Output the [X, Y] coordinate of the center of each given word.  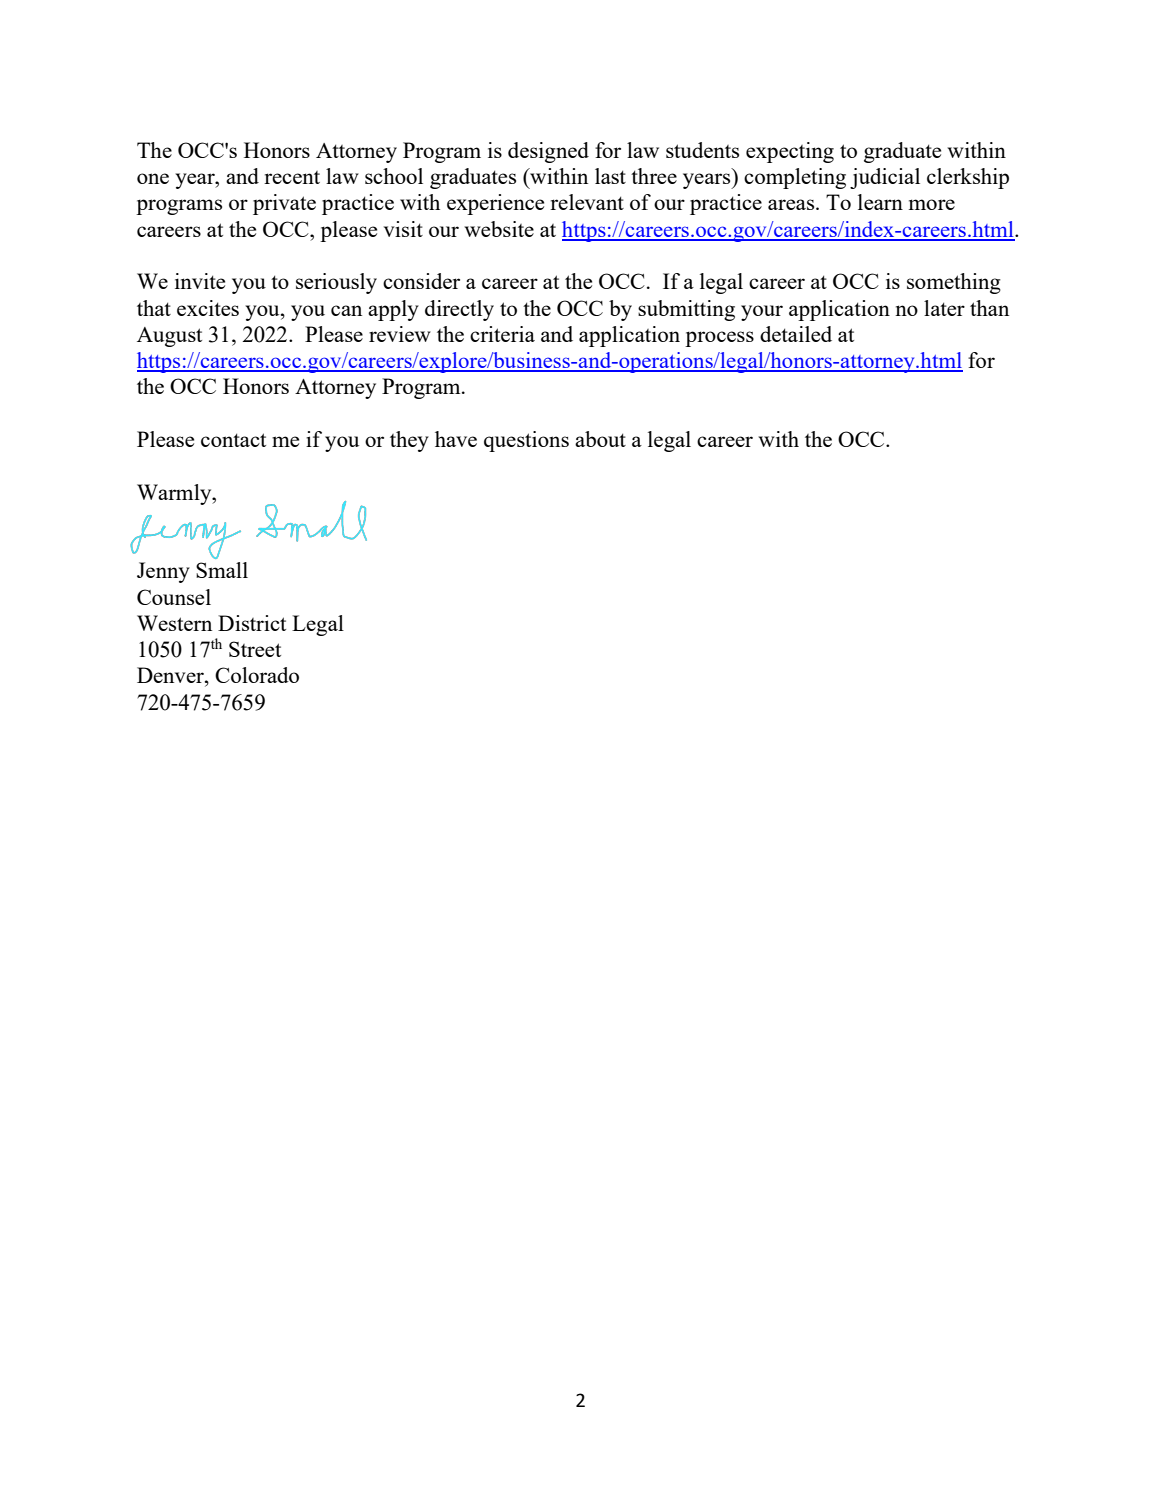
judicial [885, 178]
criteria [502, 334]
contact [233, 440]
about [600, 439]
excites [208, 308]
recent [292, 177]
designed [548, 152]
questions [526, 441]
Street [255, 649]
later [944, 308]
